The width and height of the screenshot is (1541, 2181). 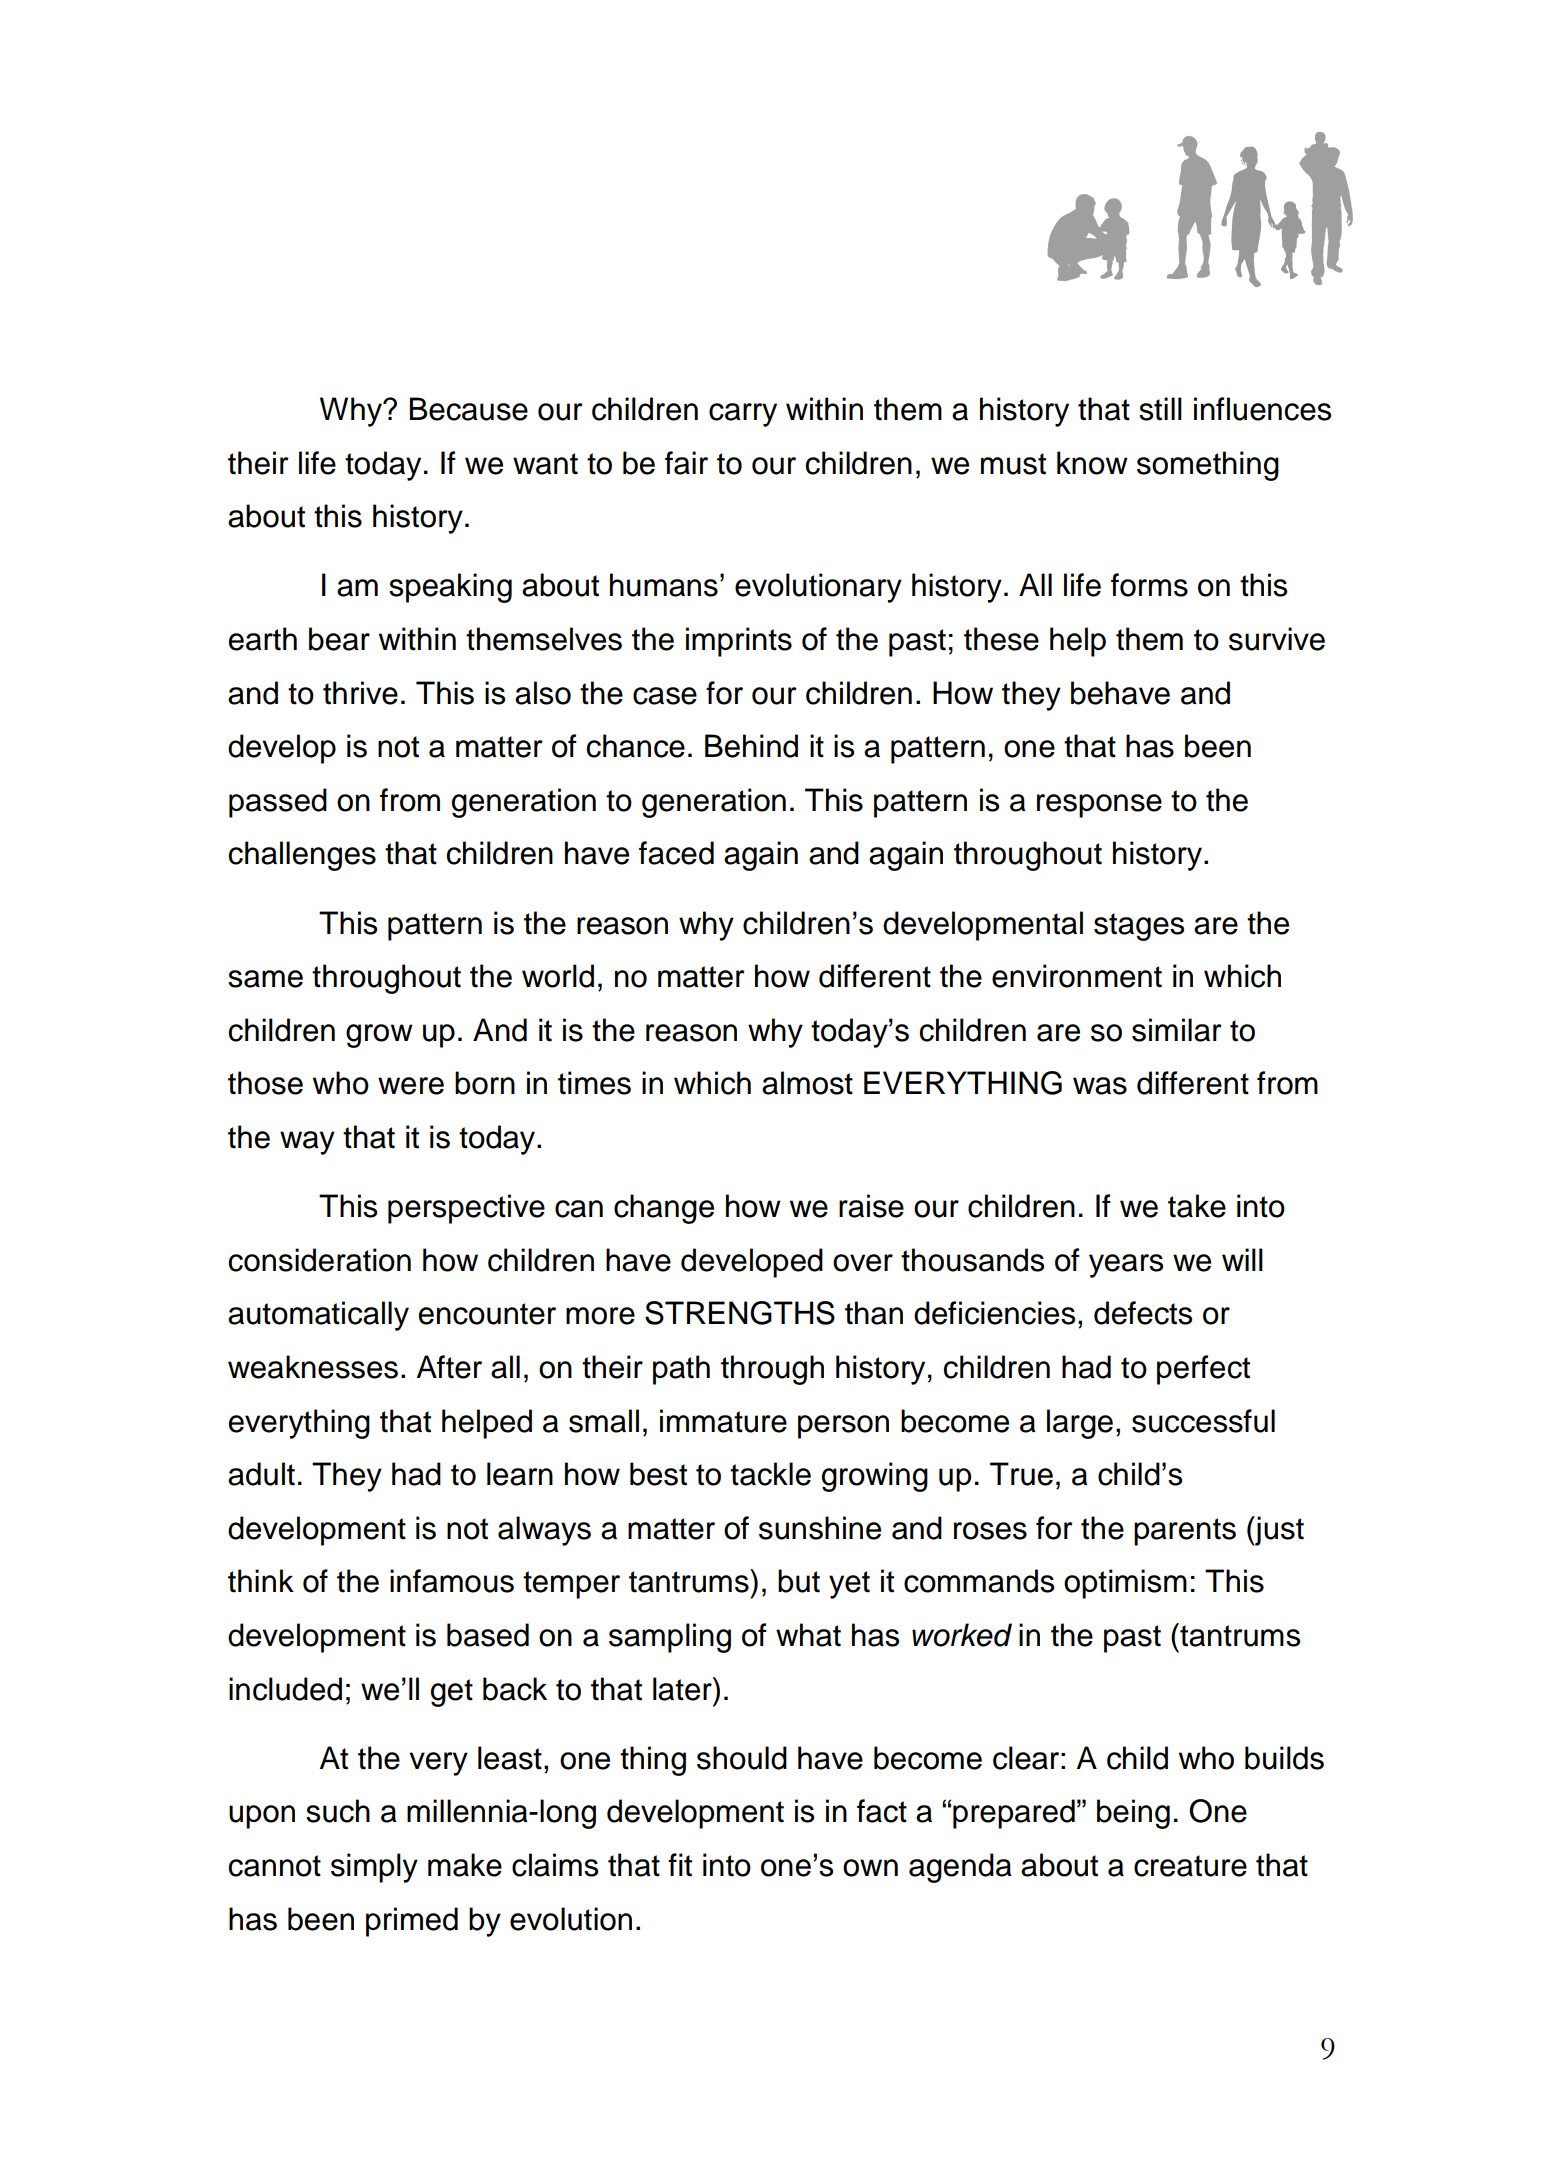 I want to click on creature, so click(x=1190, y=1866).
